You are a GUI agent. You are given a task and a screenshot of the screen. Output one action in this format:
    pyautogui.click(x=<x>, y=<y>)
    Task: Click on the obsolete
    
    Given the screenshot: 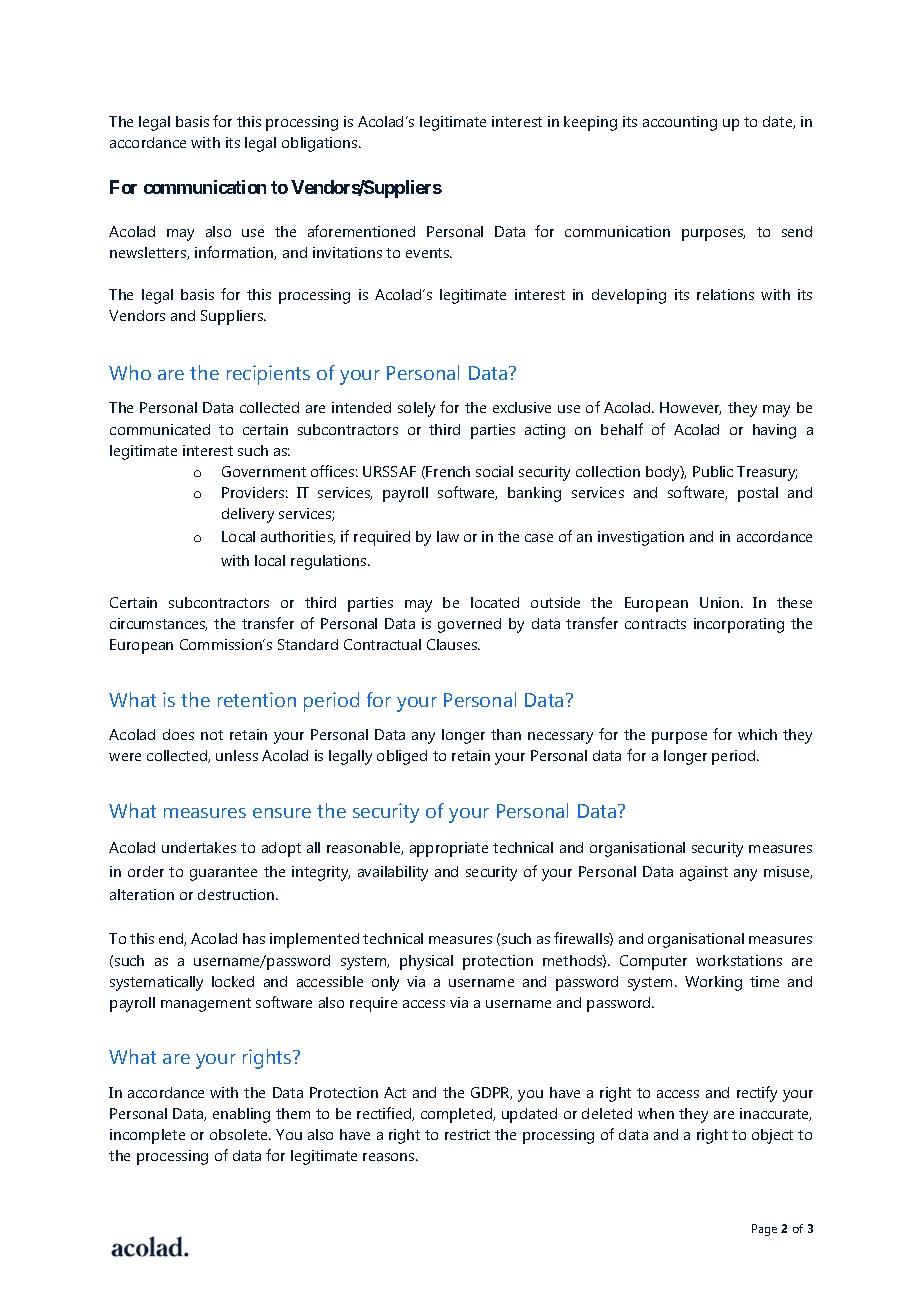 What is the action you would take?
    pyautogui.click(x=240, y=1134)
